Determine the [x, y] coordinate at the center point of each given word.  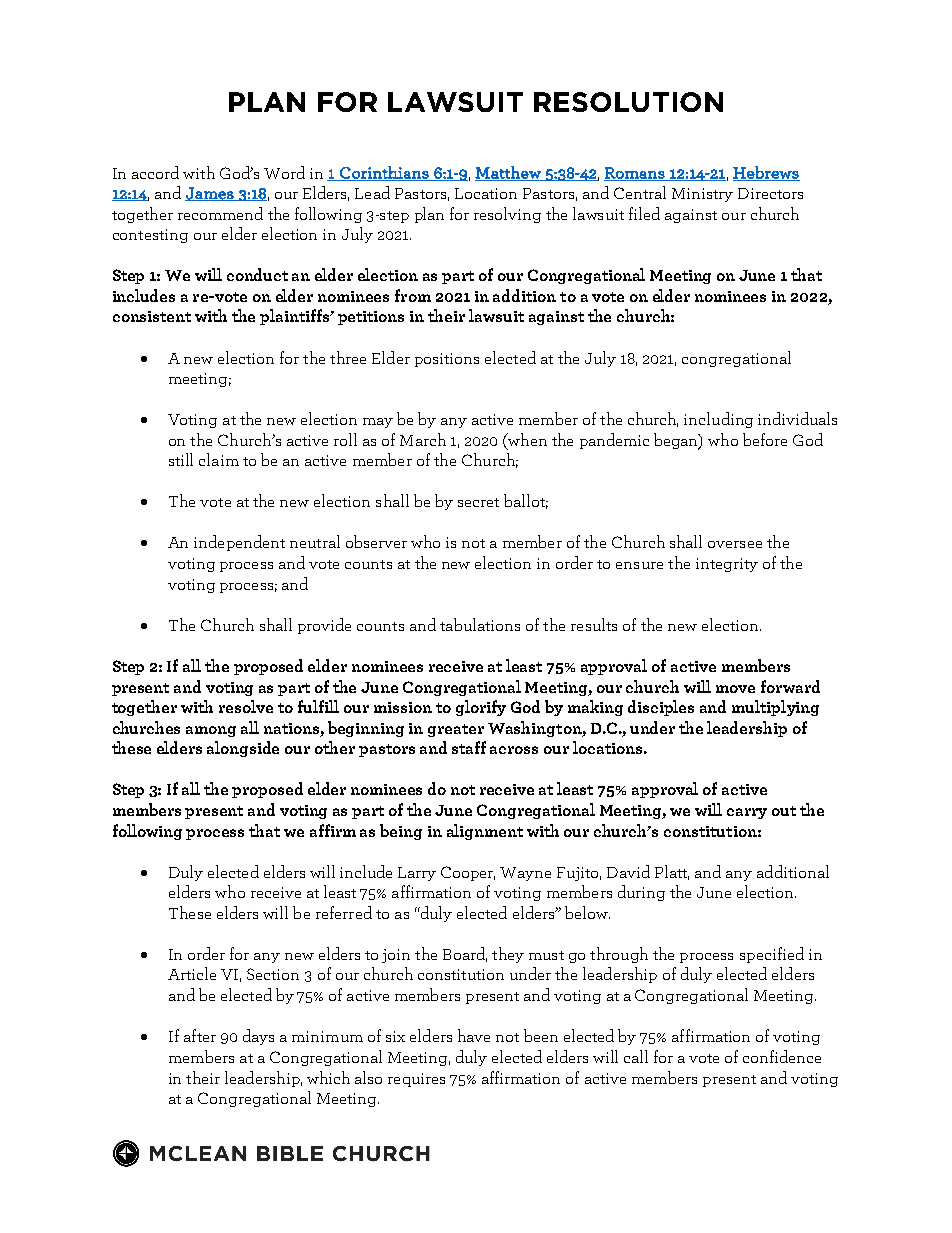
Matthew [509, 173]
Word [284, 172]
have [474, 1035]
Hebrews [766, 173]
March [423, 439]
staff [469, 747]
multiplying [775, 708]
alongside [243, 749]
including [718, 420]
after [200, 1035]
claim [219, 459]
